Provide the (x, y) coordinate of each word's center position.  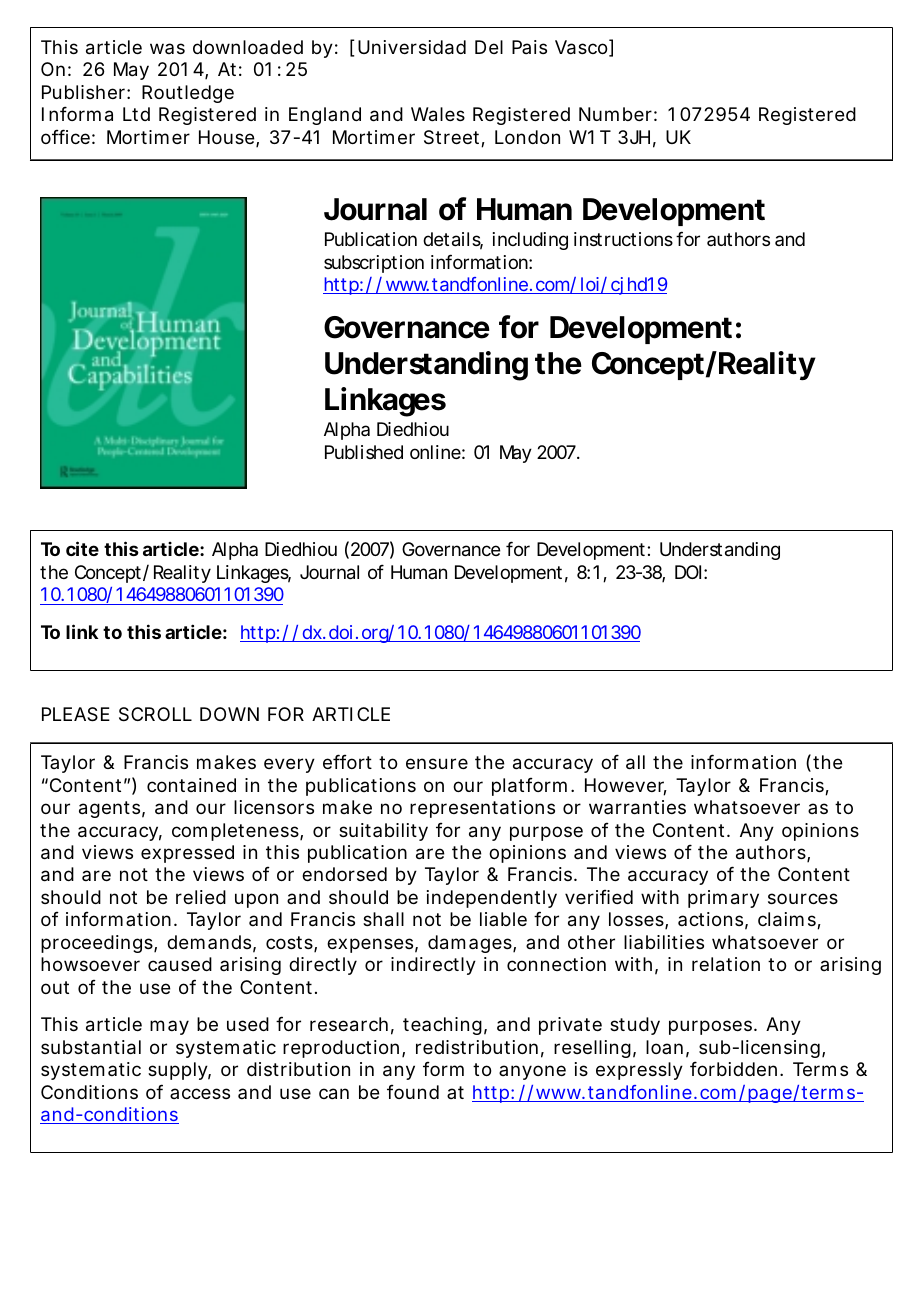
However (626, 786)
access (200, 1093)
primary (723, 899)
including (530, 241)
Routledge (188, 94)
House (228, 138)
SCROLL (155, 714)
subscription (374, 264)
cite (82, 548)
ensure (437, 763)
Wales (438, 114)
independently (492, 899)
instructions (623, 239)
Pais (529, 47)
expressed (187, 854)
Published (364, 452)
